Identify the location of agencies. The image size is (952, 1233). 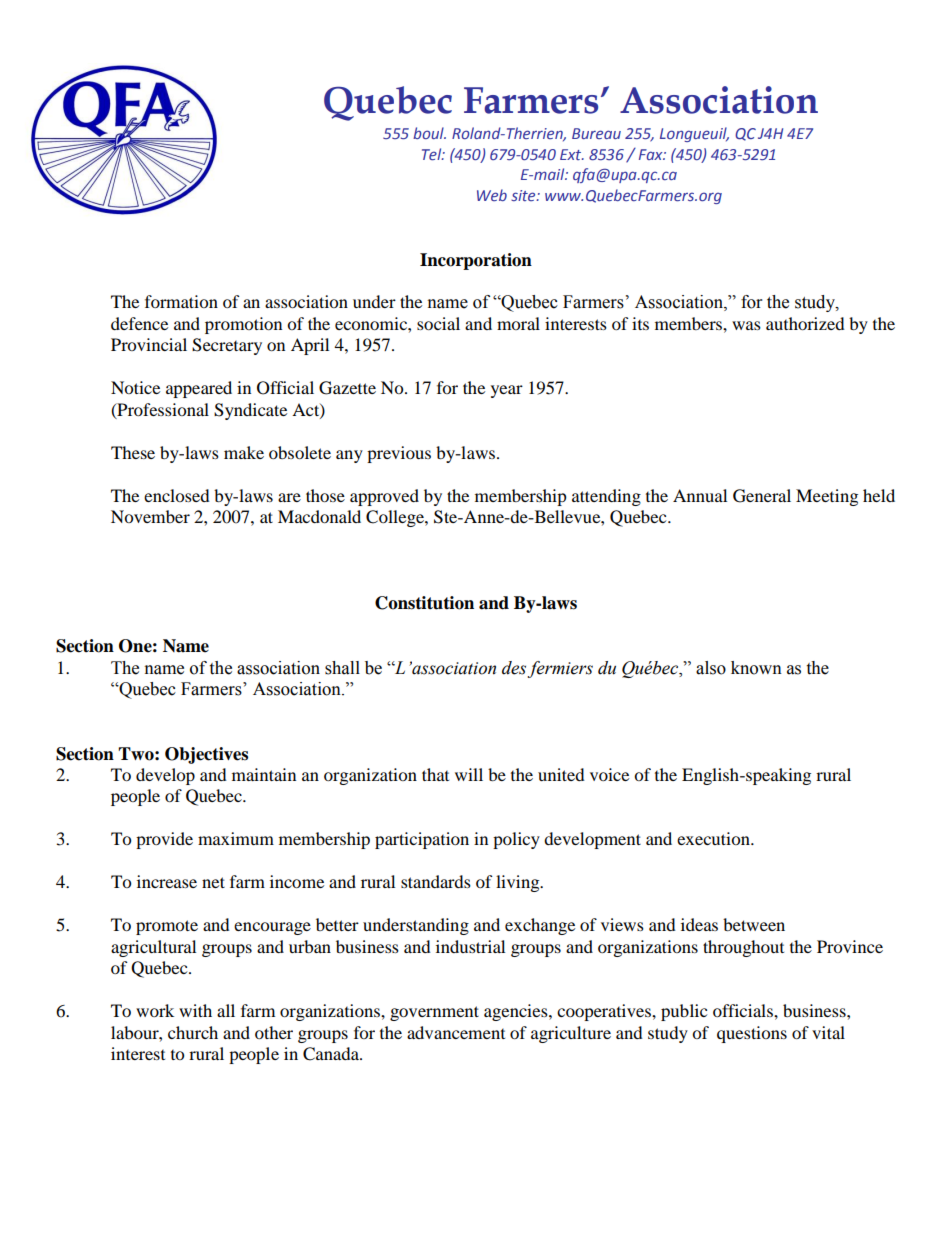
(517, 1012).
